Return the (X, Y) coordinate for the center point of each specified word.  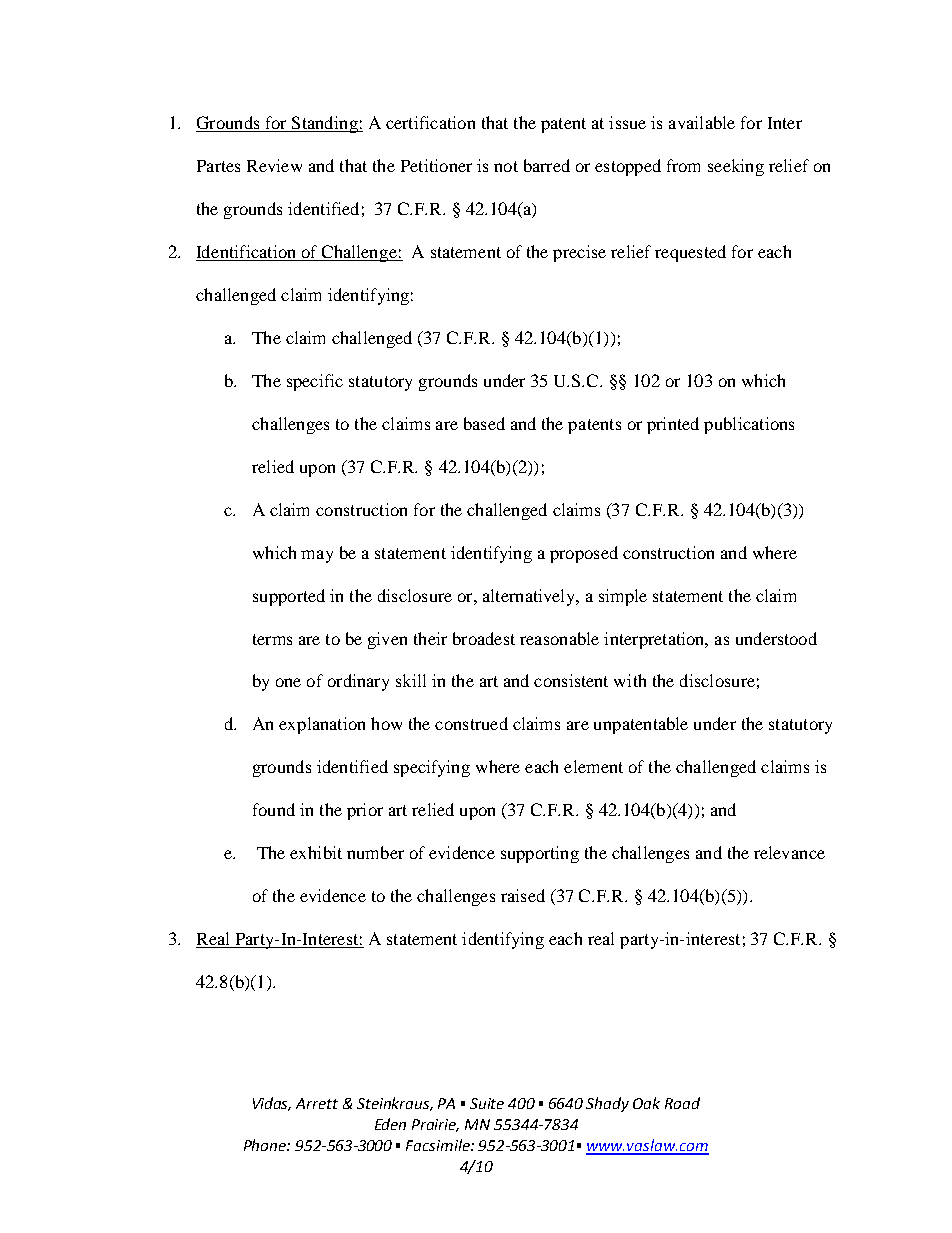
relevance (789, 852)
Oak (646, 1103)
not (506, 166)
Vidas (272, 1104)
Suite (487, 1103)
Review (274, 165)
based (484, 423)
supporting (540, 854)
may (317, 556)
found (274, 809)
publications (749, 425)
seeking (736, 167)
